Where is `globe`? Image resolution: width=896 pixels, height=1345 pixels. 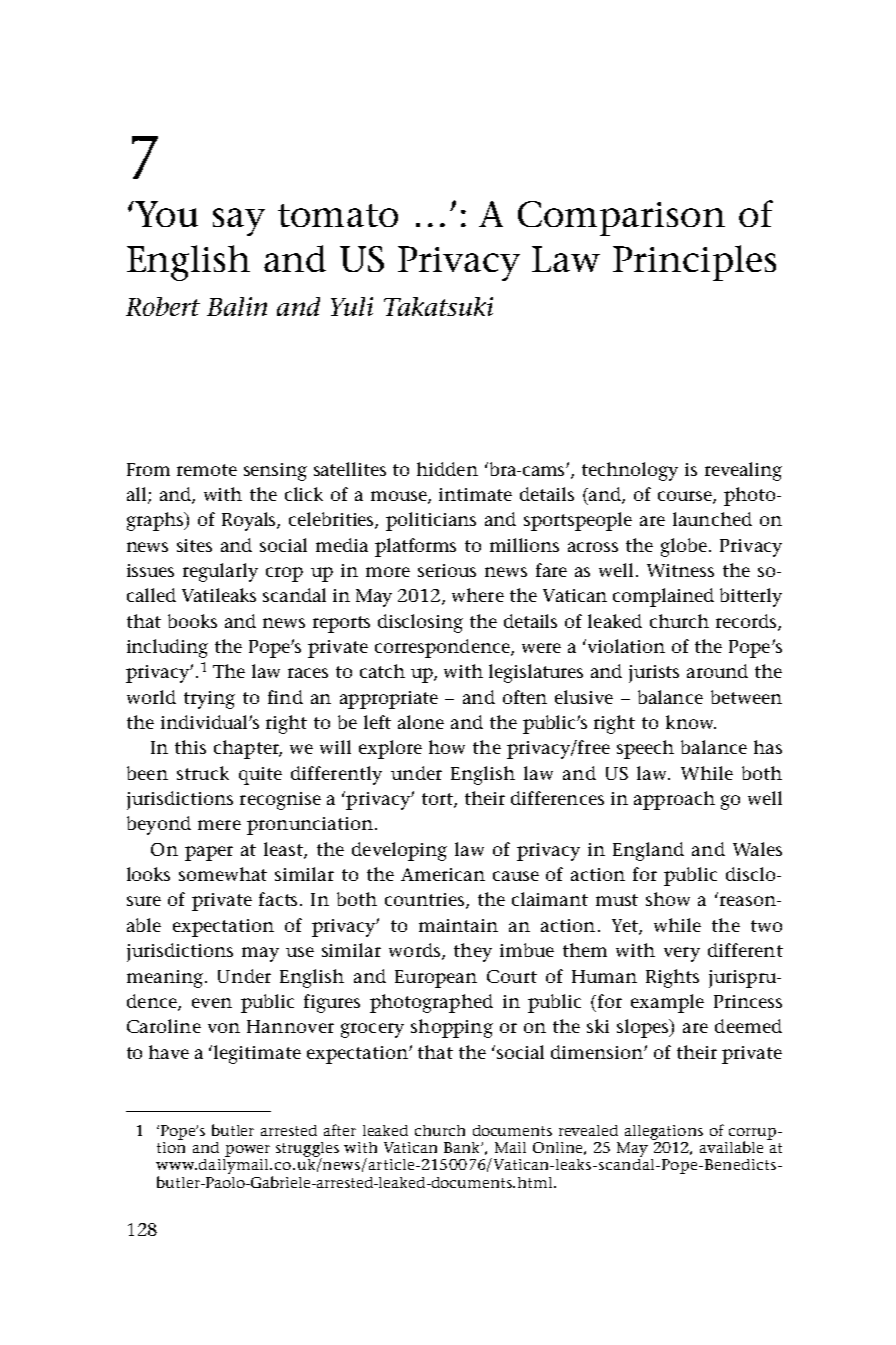
globe is located at coordinates (685, 547).
